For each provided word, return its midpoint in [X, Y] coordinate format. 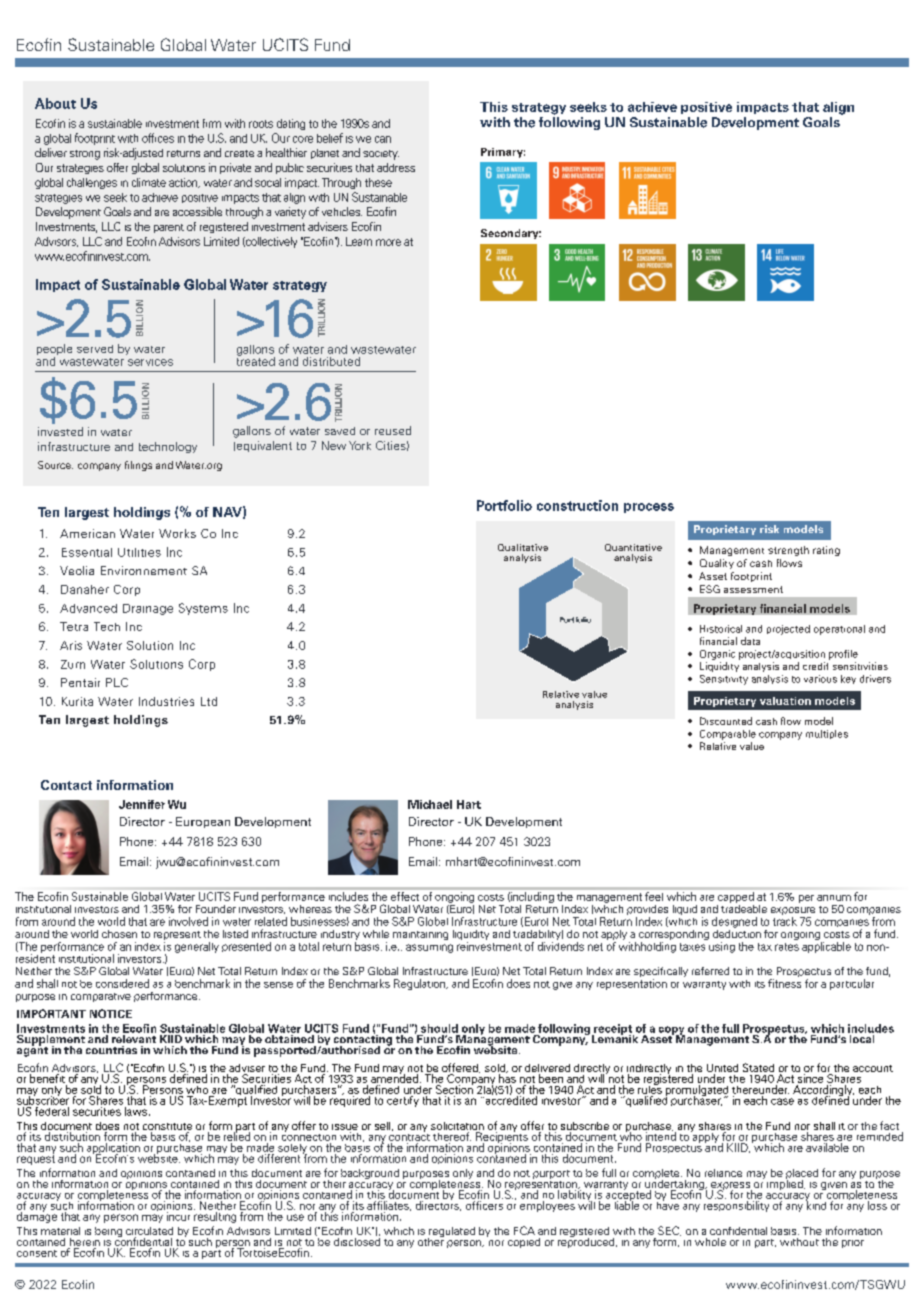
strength [788, 551]
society [381, 155]
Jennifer [142, 804]
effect [405, 896]
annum [834, 898]
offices [158, 138]
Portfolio [504, 505]
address [396, 167]
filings [138, 466]
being [108, 1232]
